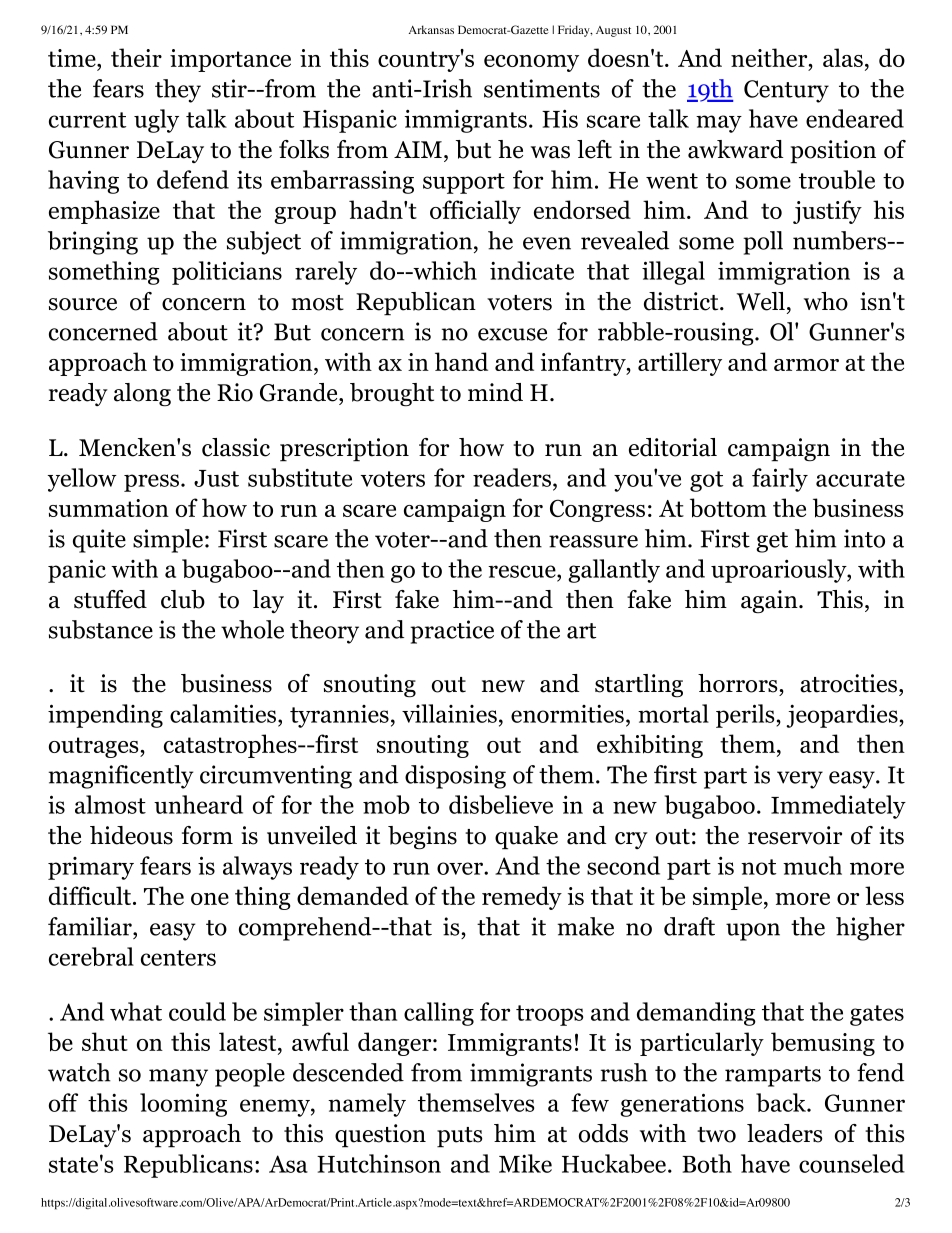  I want to click on looming, so click(183, 1105).
